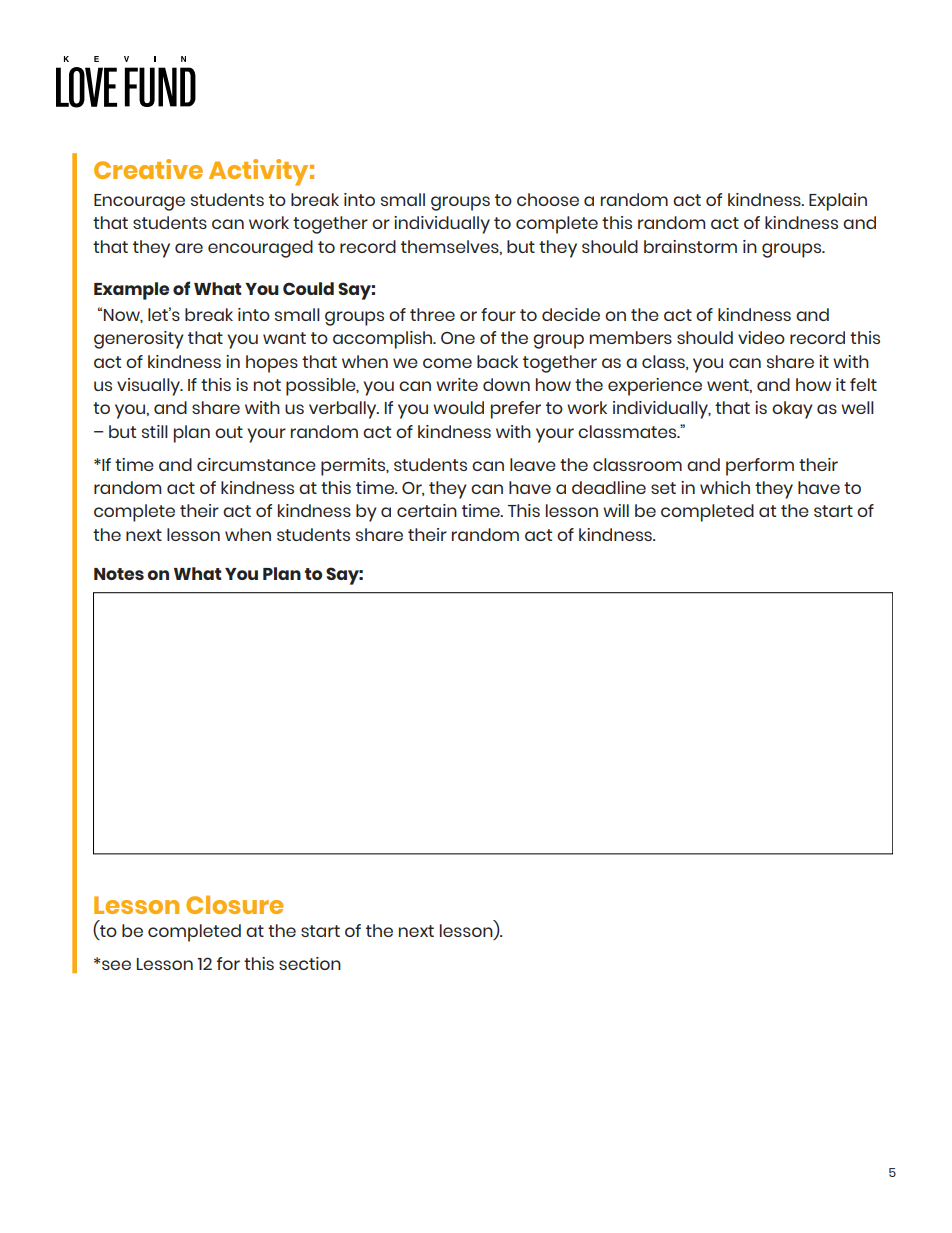 The image size is (952, 1233). Describe the element at coordinates (725, 487) in the document. I see `which` at that location.
